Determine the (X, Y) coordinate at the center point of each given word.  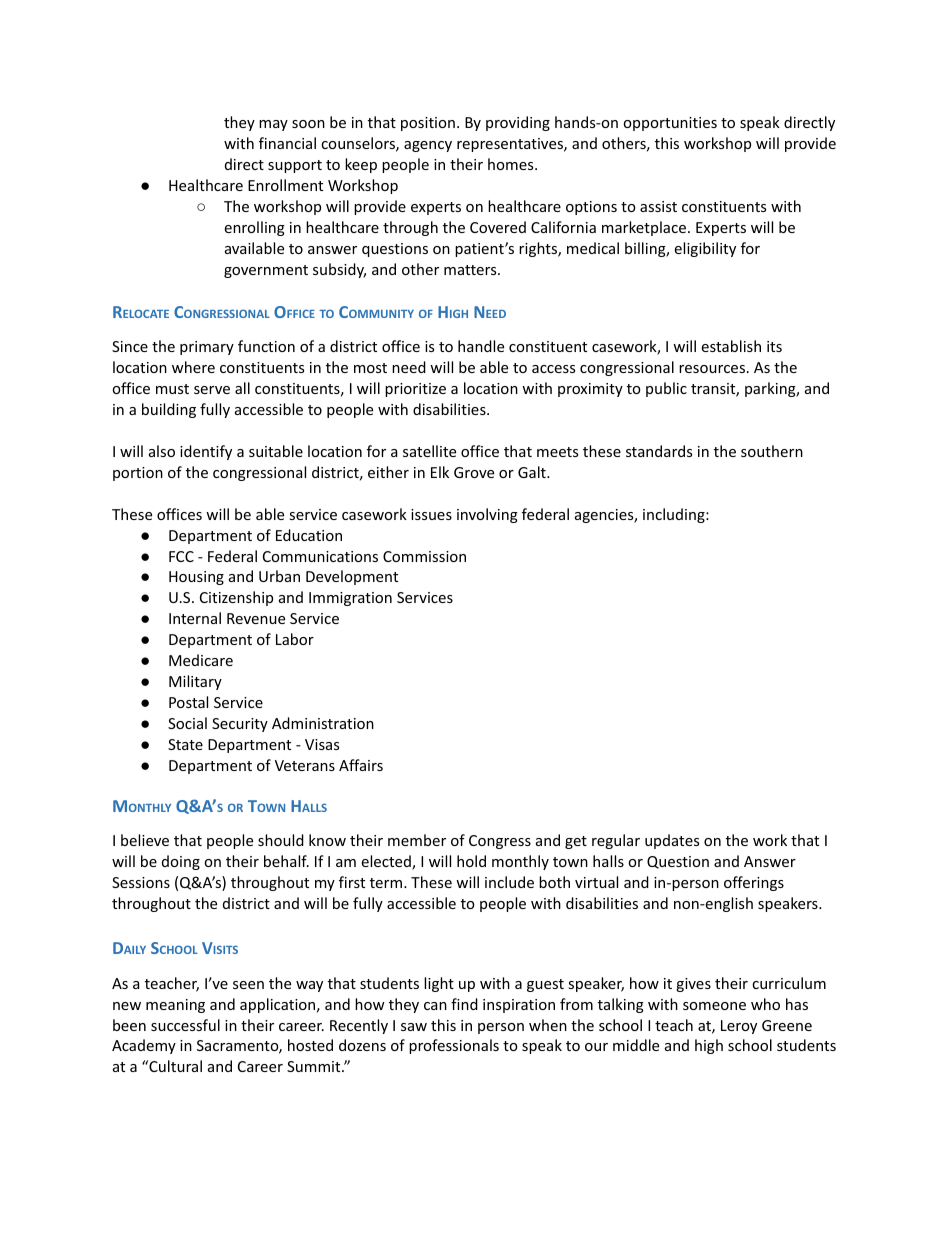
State (185, 744)
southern (772, 451)
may (273, 125)
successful (185, 1025)
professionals (454, 1046)
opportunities (670, 124)
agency (428, 146)
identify (206, 452)
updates (672, 841)
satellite (429, 451)
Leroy (739, 1027)
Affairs (361, 765)
